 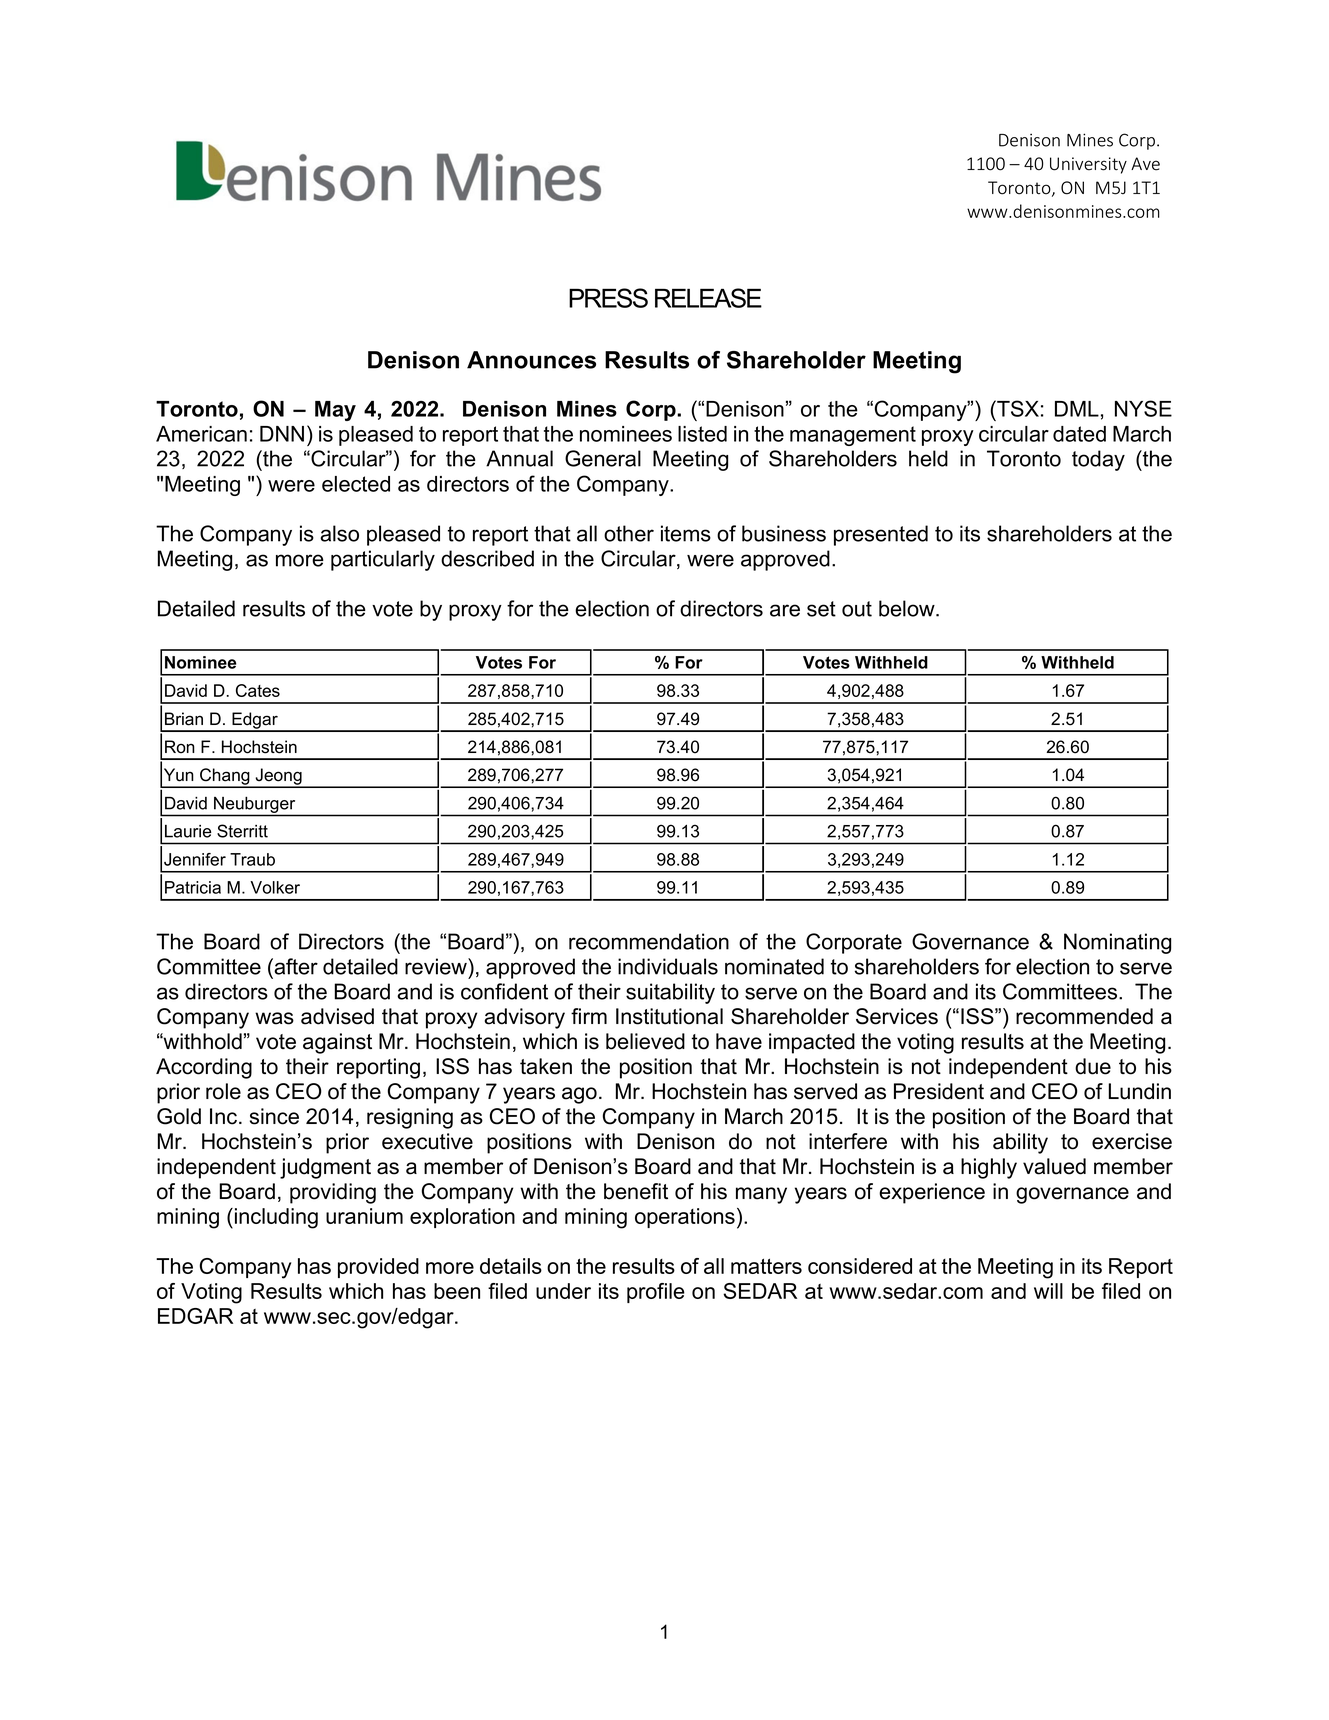 I want to click on including, so click(x=276, y=1218).
